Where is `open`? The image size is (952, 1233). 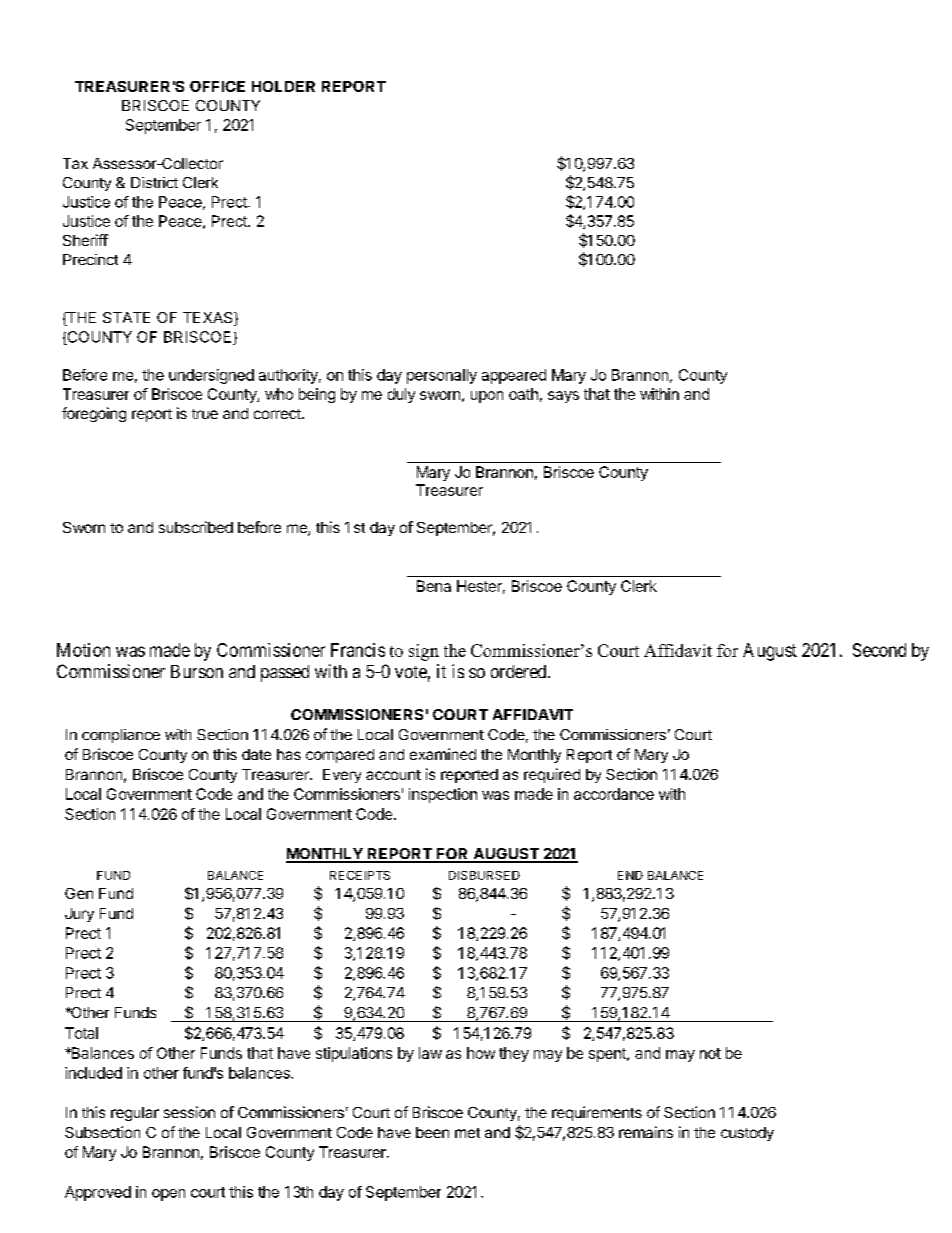
open is located at coordinates (168, 1195).
